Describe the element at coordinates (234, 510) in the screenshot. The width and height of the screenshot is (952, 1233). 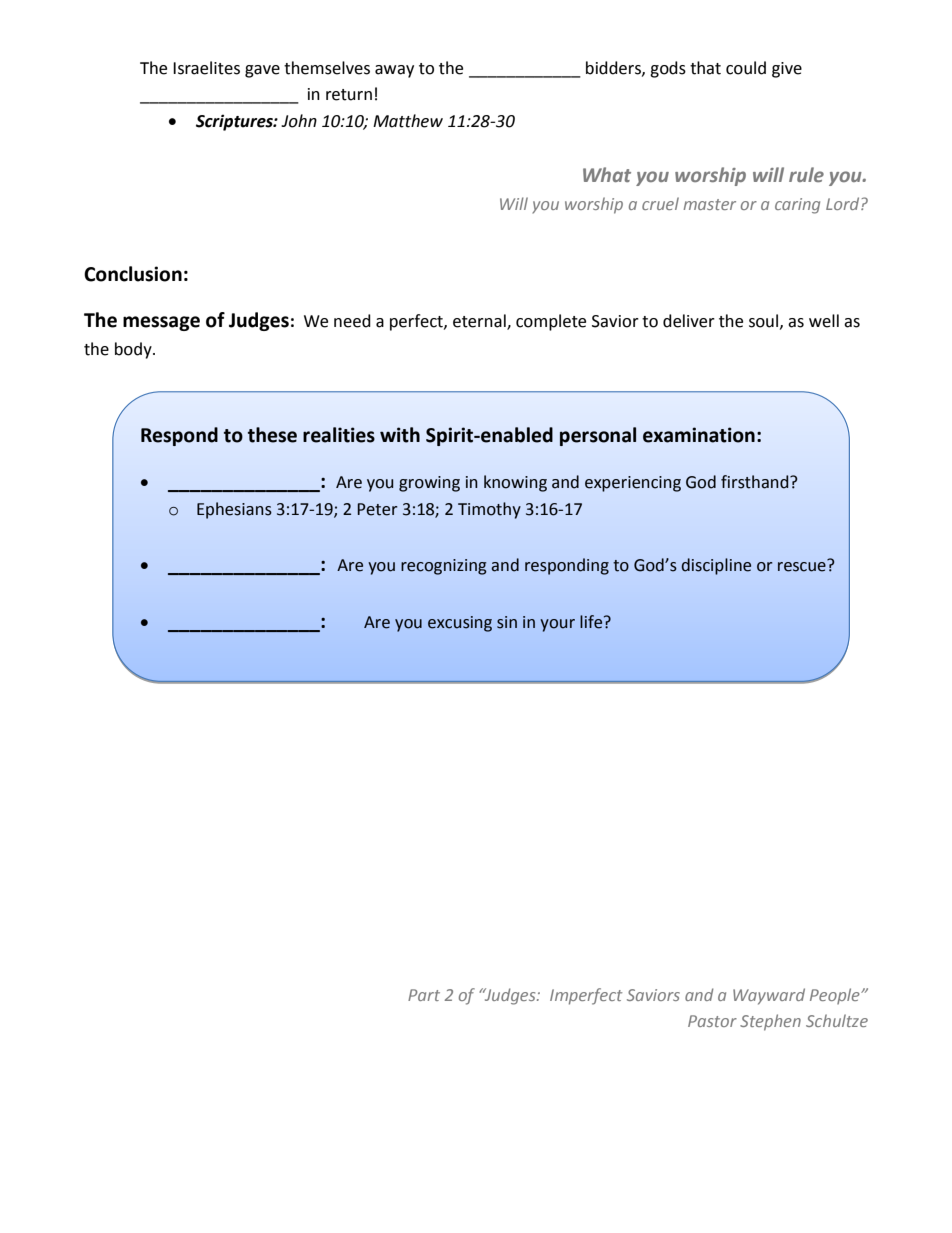
I see `Ephesians` at that location.
